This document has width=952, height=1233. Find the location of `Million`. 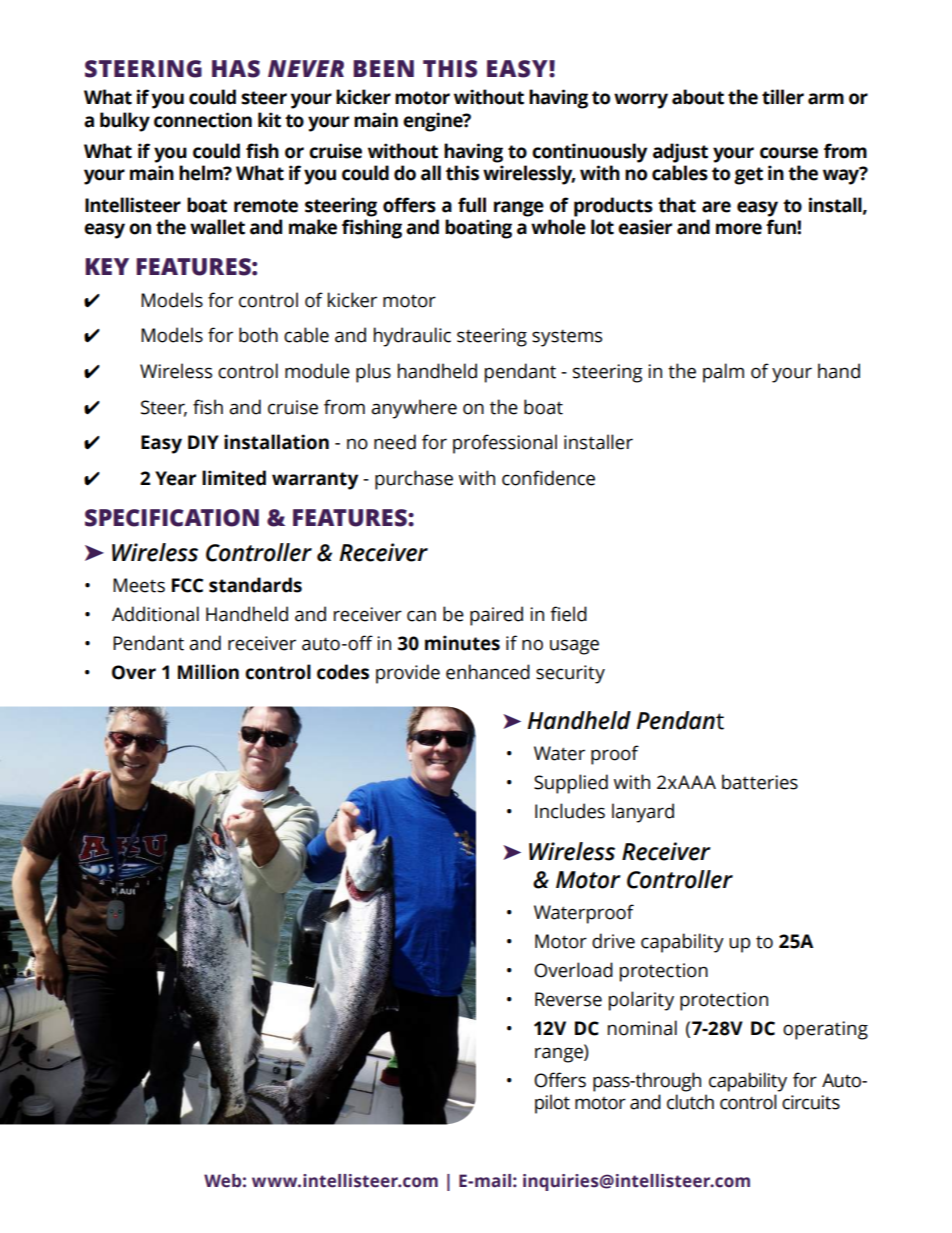

Million is located at coordinates (208, 672).
